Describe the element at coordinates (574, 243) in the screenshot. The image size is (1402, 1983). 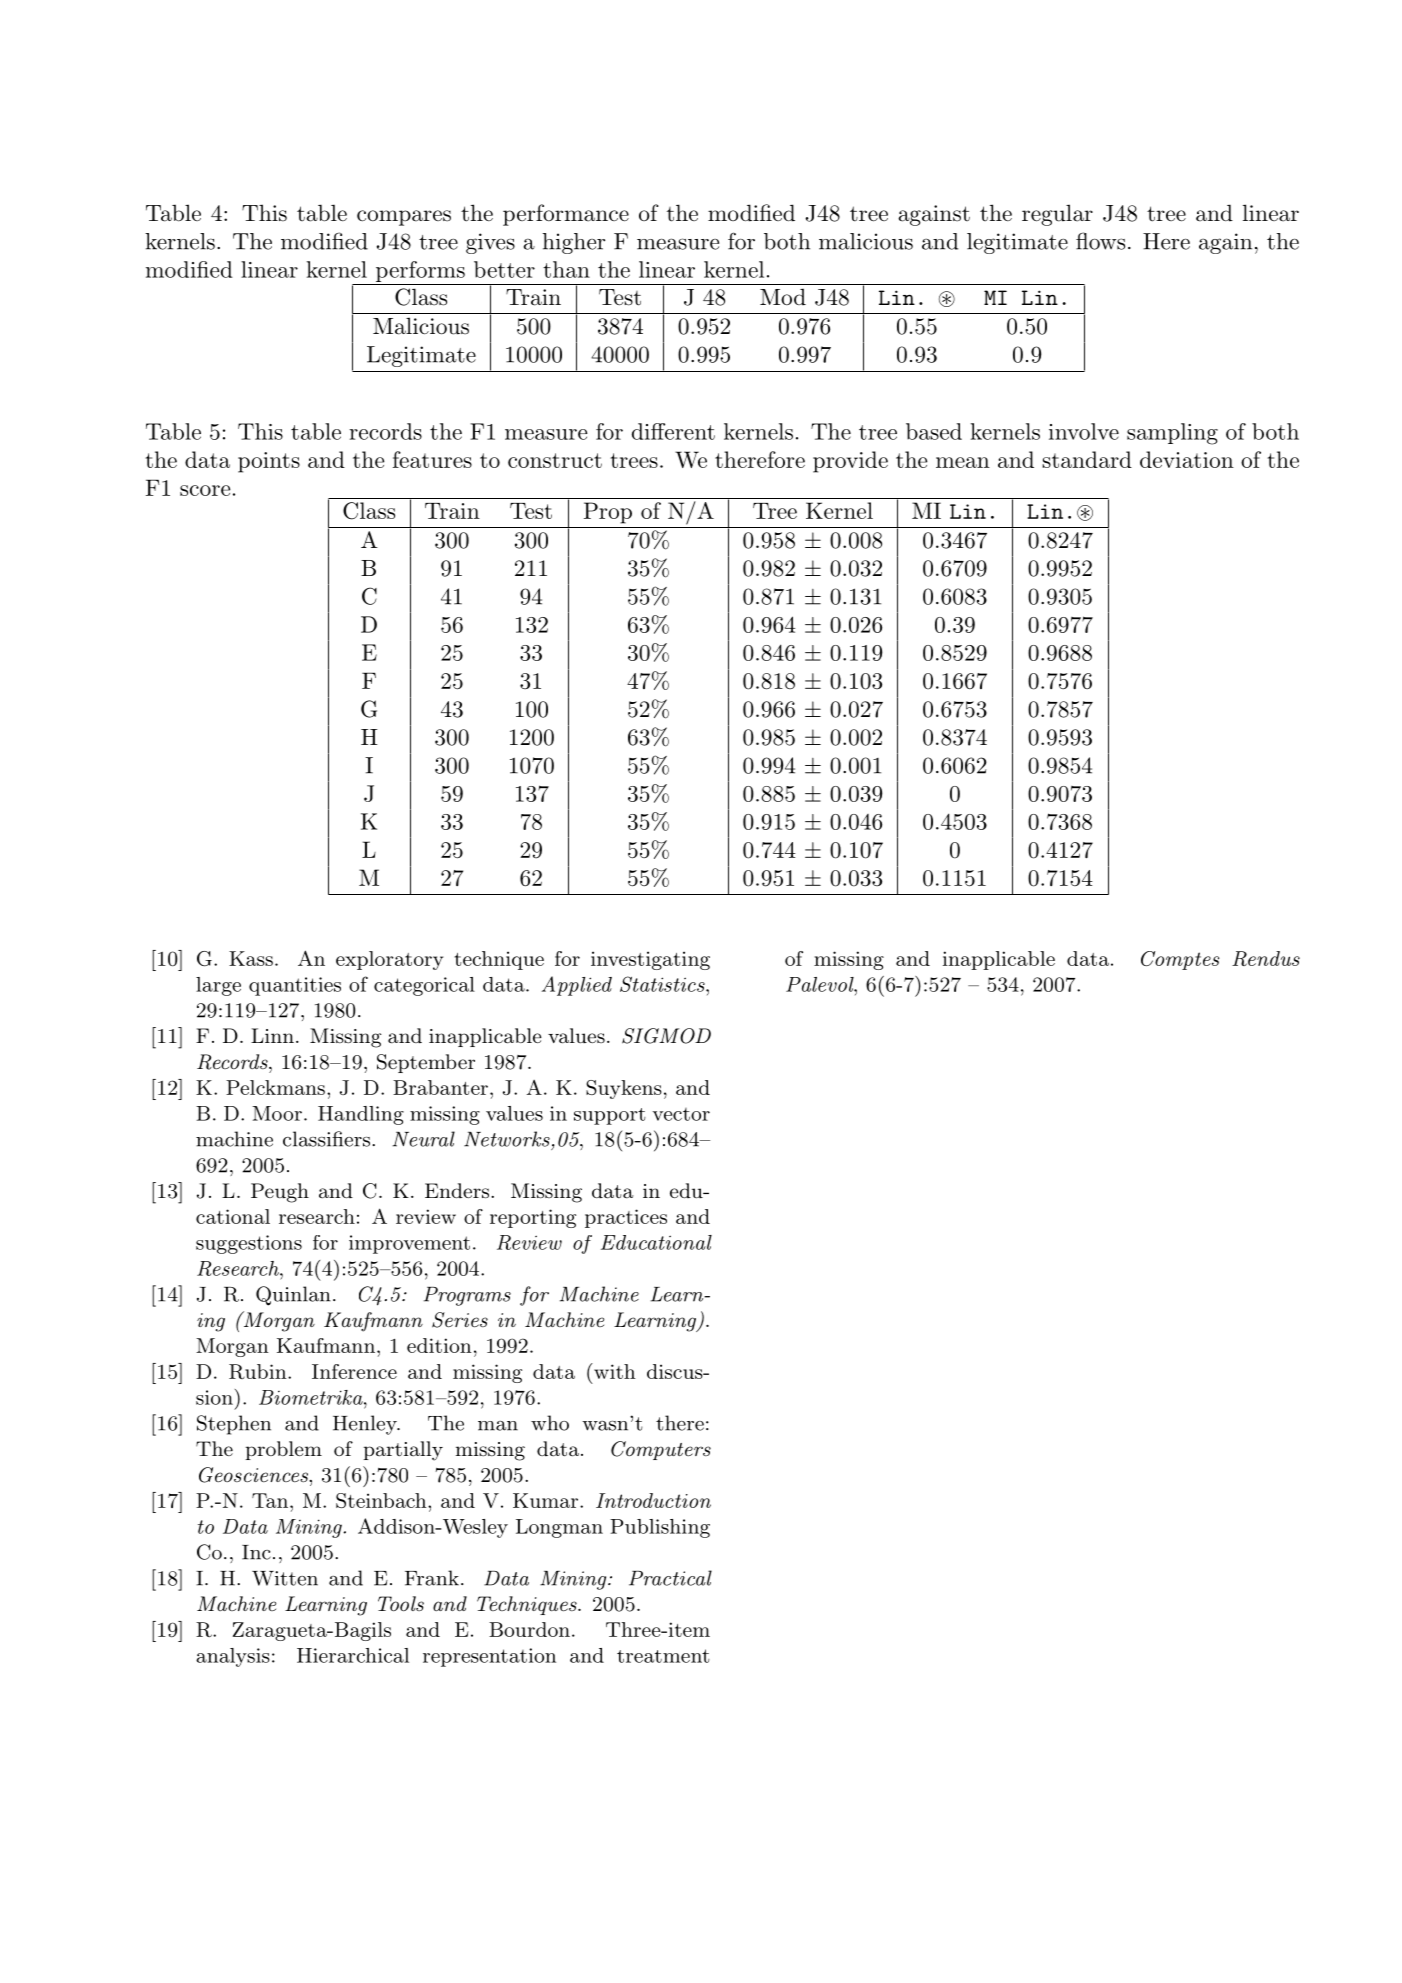
I see `higher` at that location.
